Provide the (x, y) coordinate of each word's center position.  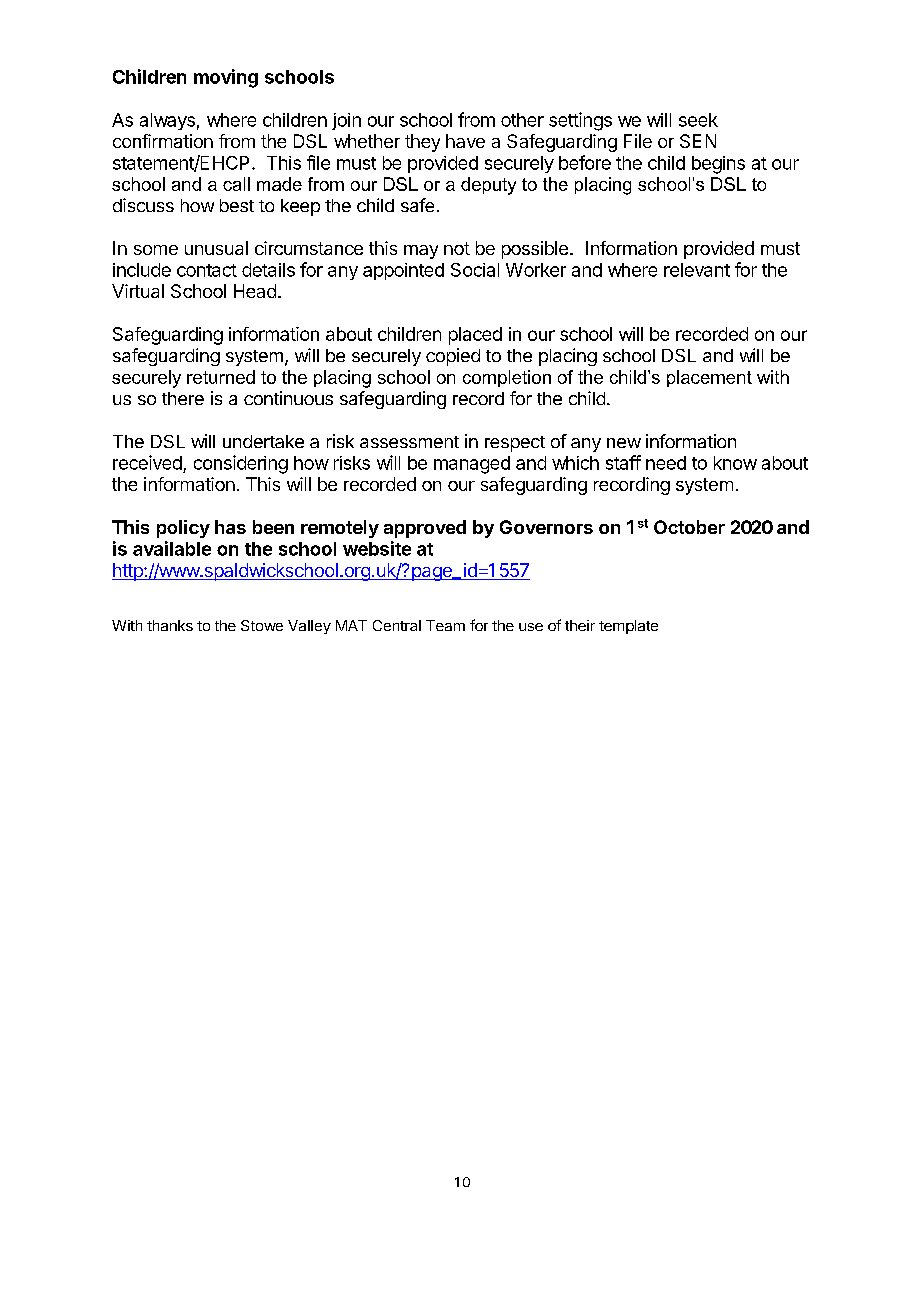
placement (709, 378)
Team (445, 625)
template (628, 627)
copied (453, 357)
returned (221, 377)
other (522, 120)
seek (698, 120)
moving (226, 78)
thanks (170, 625)
